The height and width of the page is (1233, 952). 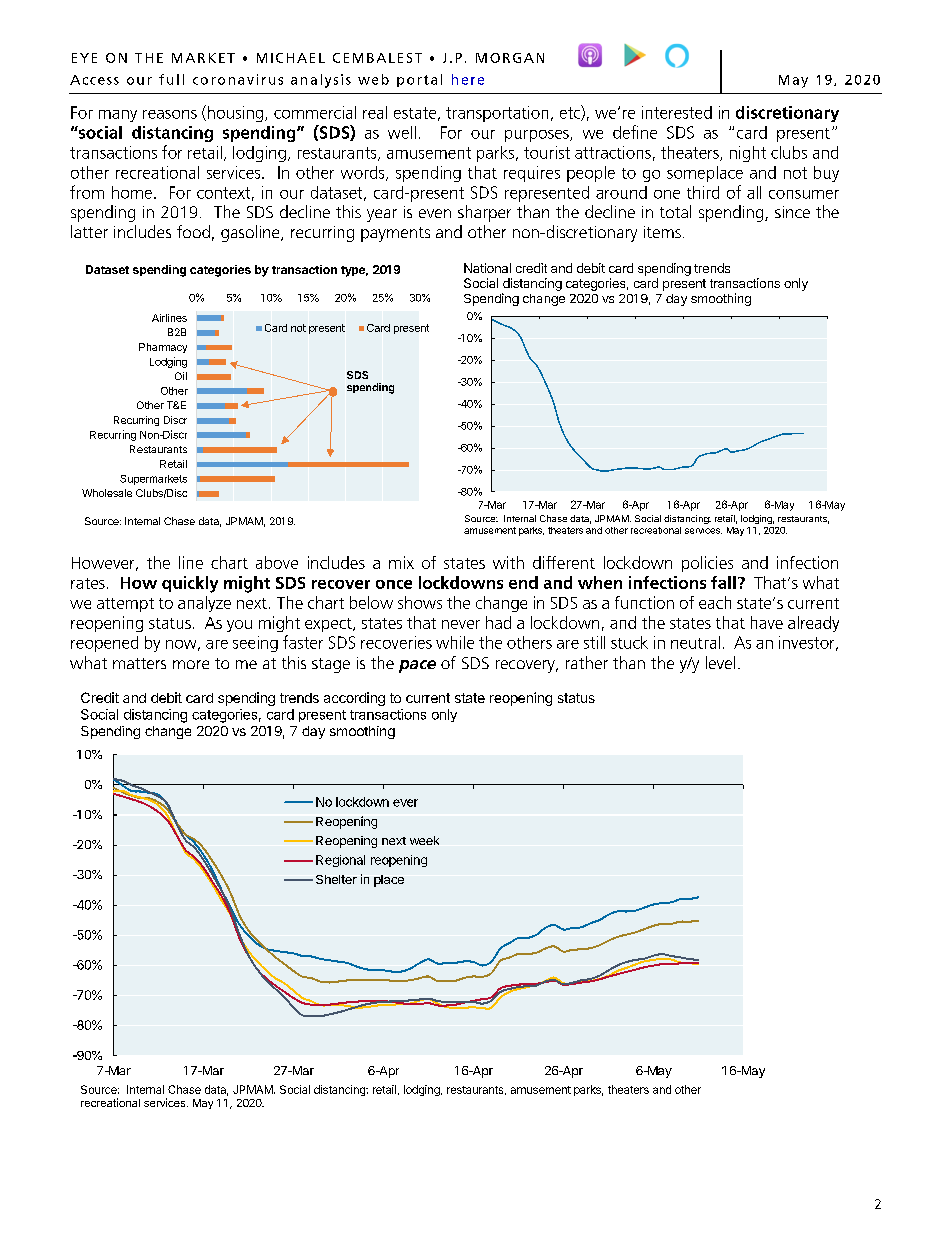 What do you see at coordinates (190, 584) in the page?
I see `quickly` at bounding box center [190, 584].
